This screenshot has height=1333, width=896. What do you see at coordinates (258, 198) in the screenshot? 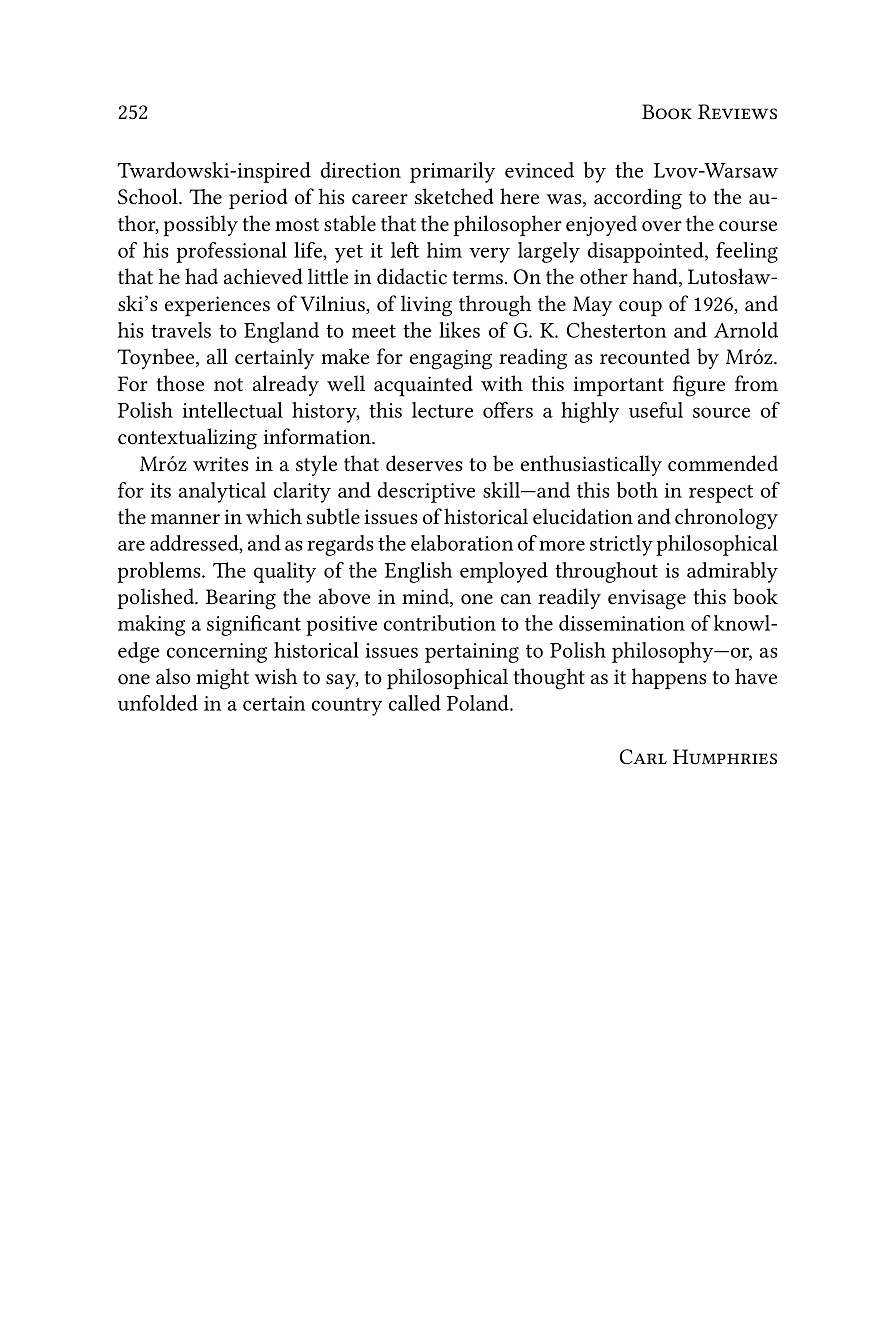
I see `period` at bounding box center [258, 198].
